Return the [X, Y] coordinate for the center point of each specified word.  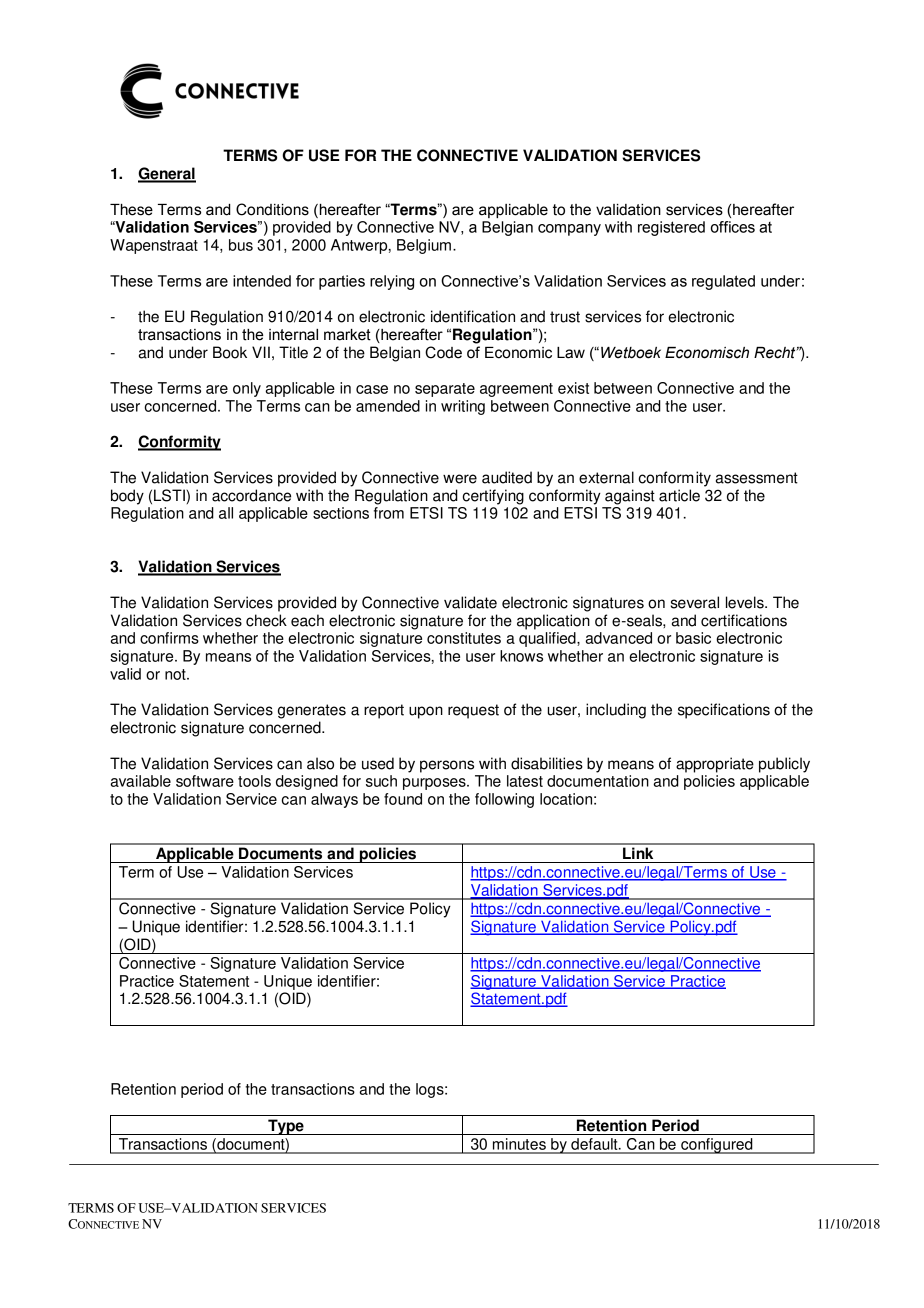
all [226, 513]
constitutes [464, 638]
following [504, 800]
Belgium [424, 246]
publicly [784, 765]
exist [573, 388]
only [247, 389]
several [695, 602]
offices [733, 227]
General [167, 174]
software [205, 781]
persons [447, 766]
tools [254, 781]
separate [445, 390]
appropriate [715, 765]
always [334, 800]
